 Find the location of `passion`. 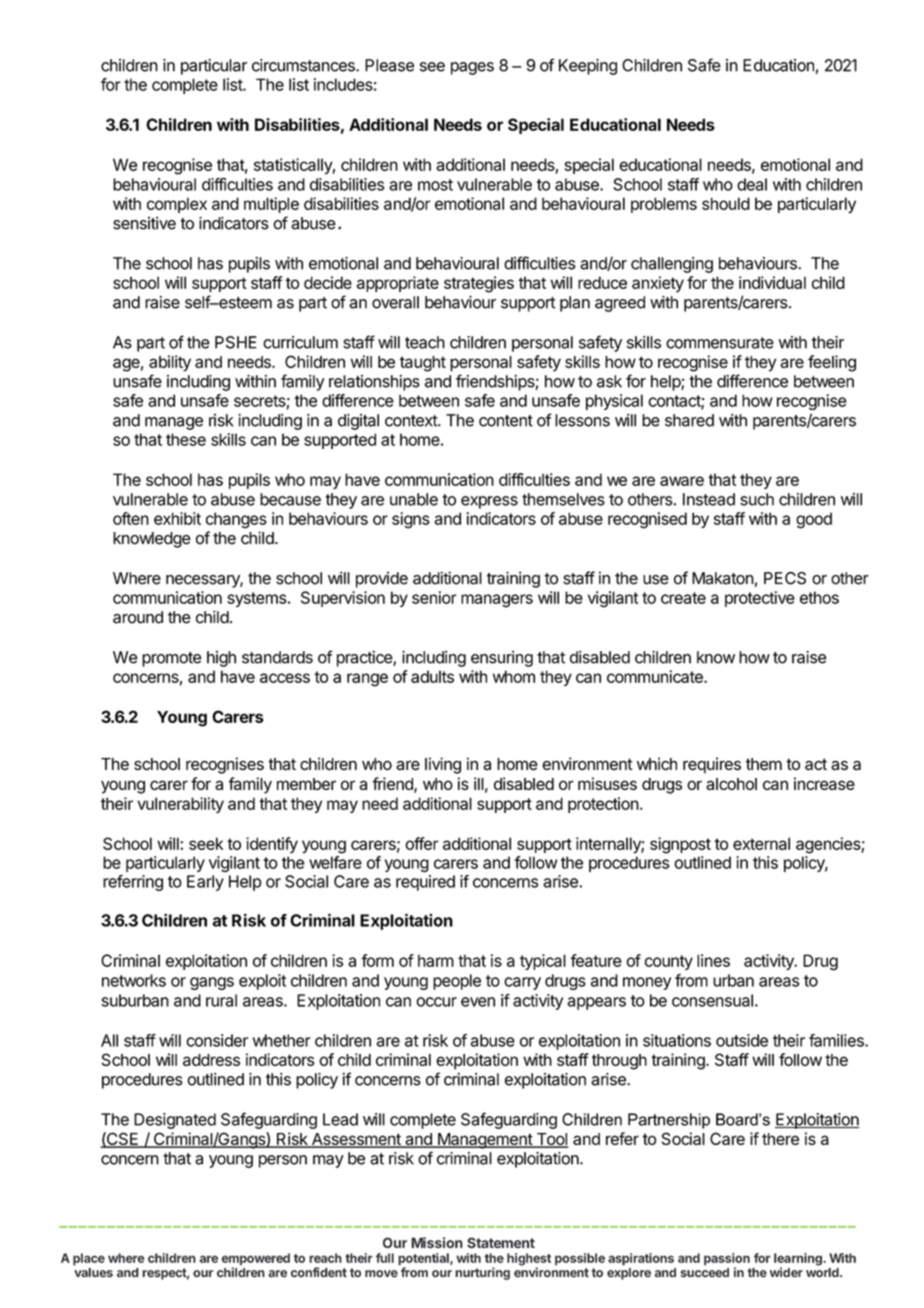

passion is located at coordinates (727, 1260).
